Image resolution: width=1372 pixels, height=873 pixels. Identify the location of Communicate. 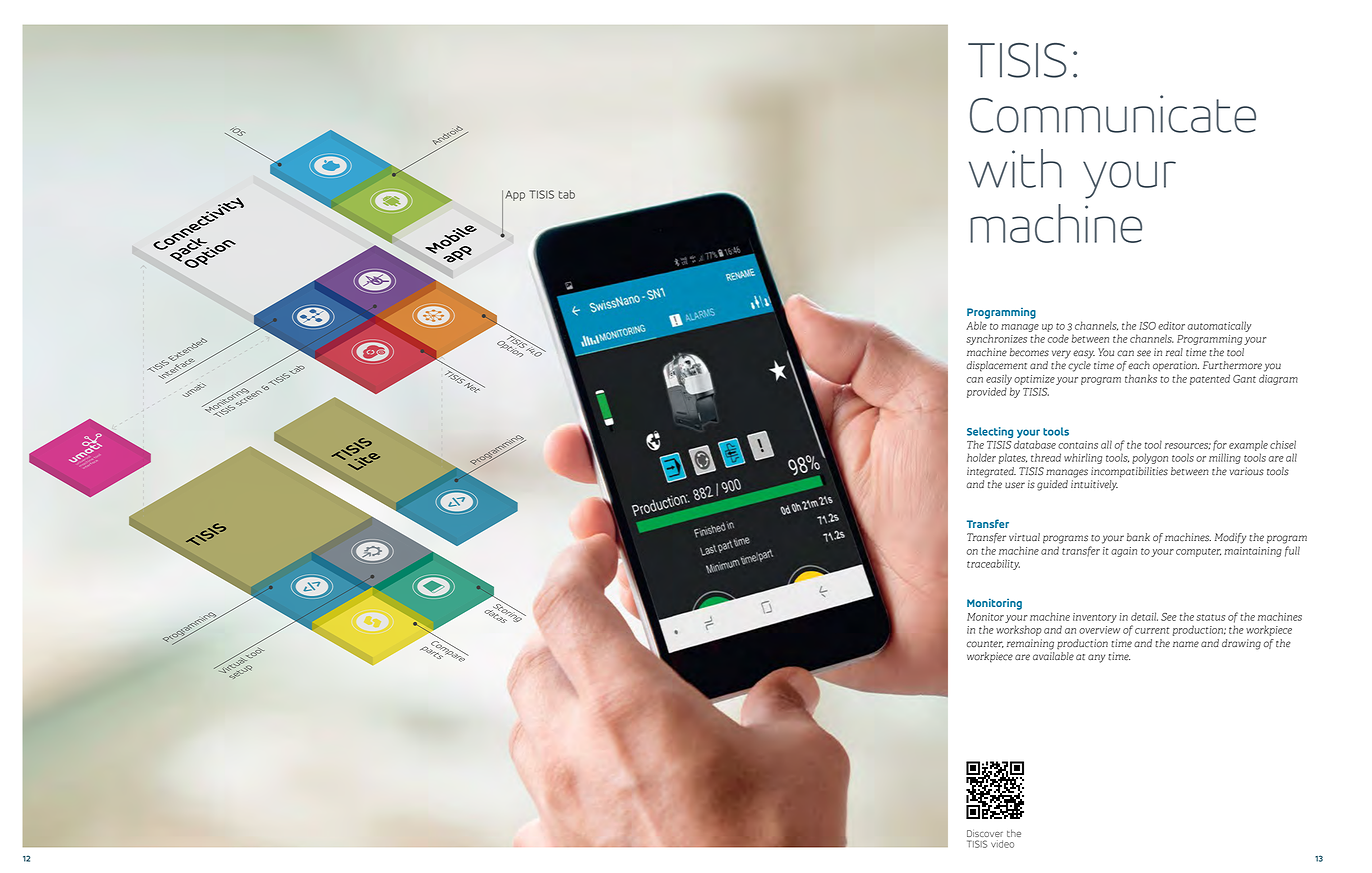
(1113, 114).
